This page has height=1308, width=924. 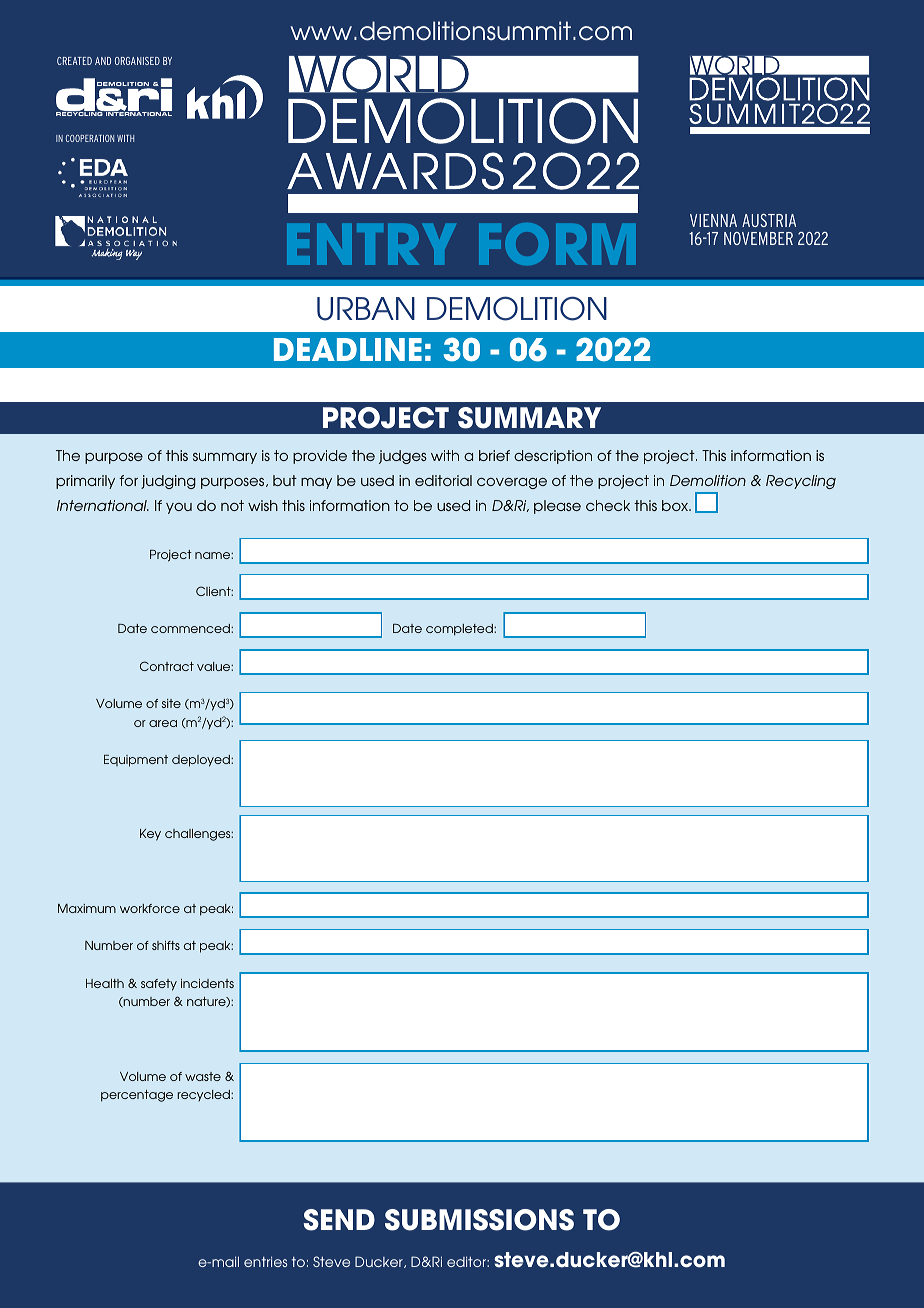 I want to click on entries, so click(x=265, y=1261).
